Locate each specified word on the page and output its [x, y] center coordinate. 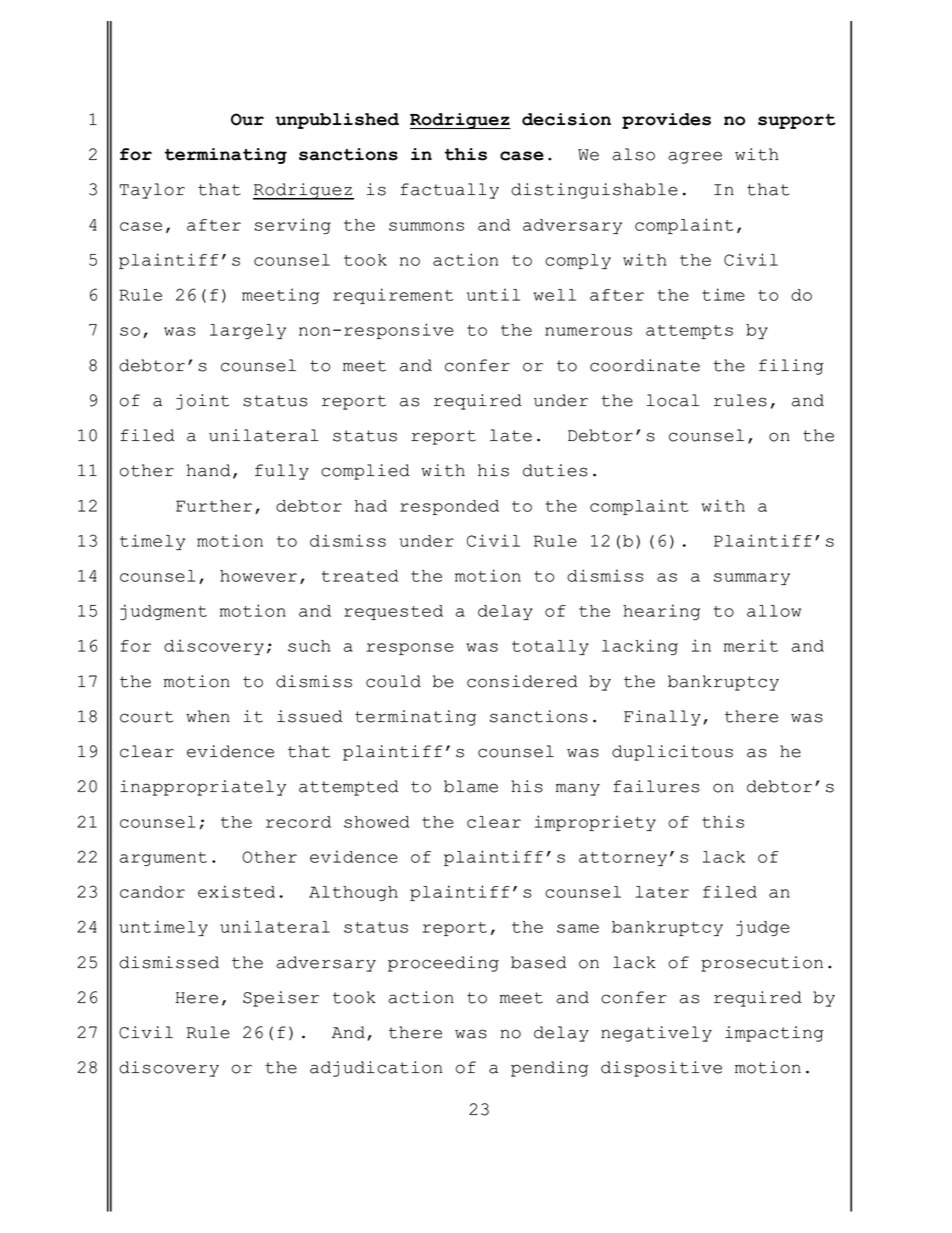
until [493, 294]
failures [656, 786]
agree [695, 157]
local [673, 400]
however [258, 576]
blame [471, 786]
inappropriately [203, 788]
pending [549, 1069]
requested [393, 612]
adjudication [376, 1069]
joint [202, 402]
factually [449, 191]
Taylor [152, 191]
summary [752, 579]
